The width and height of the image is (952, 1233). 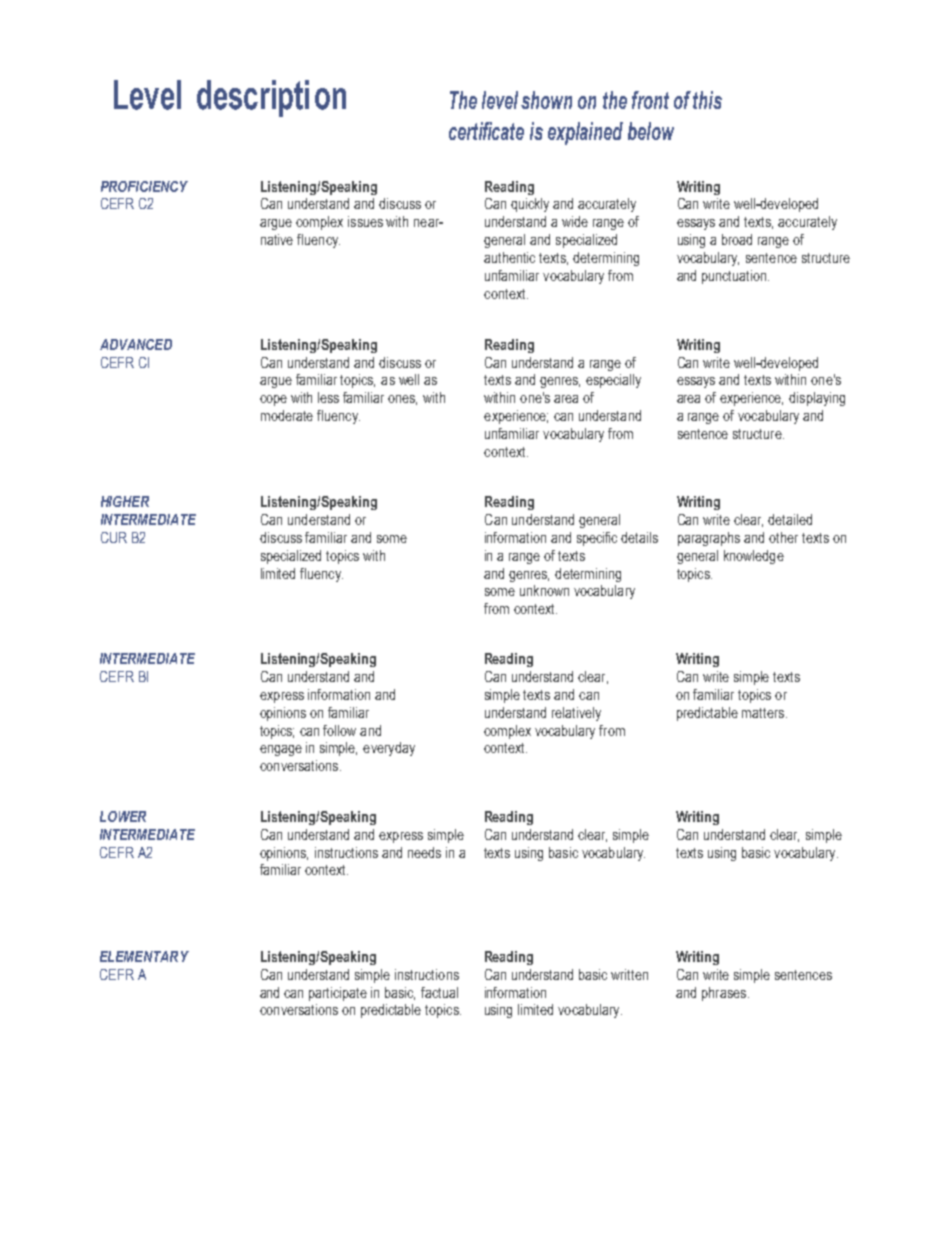 I want to click on relatively, so click(x=576, y=714).
